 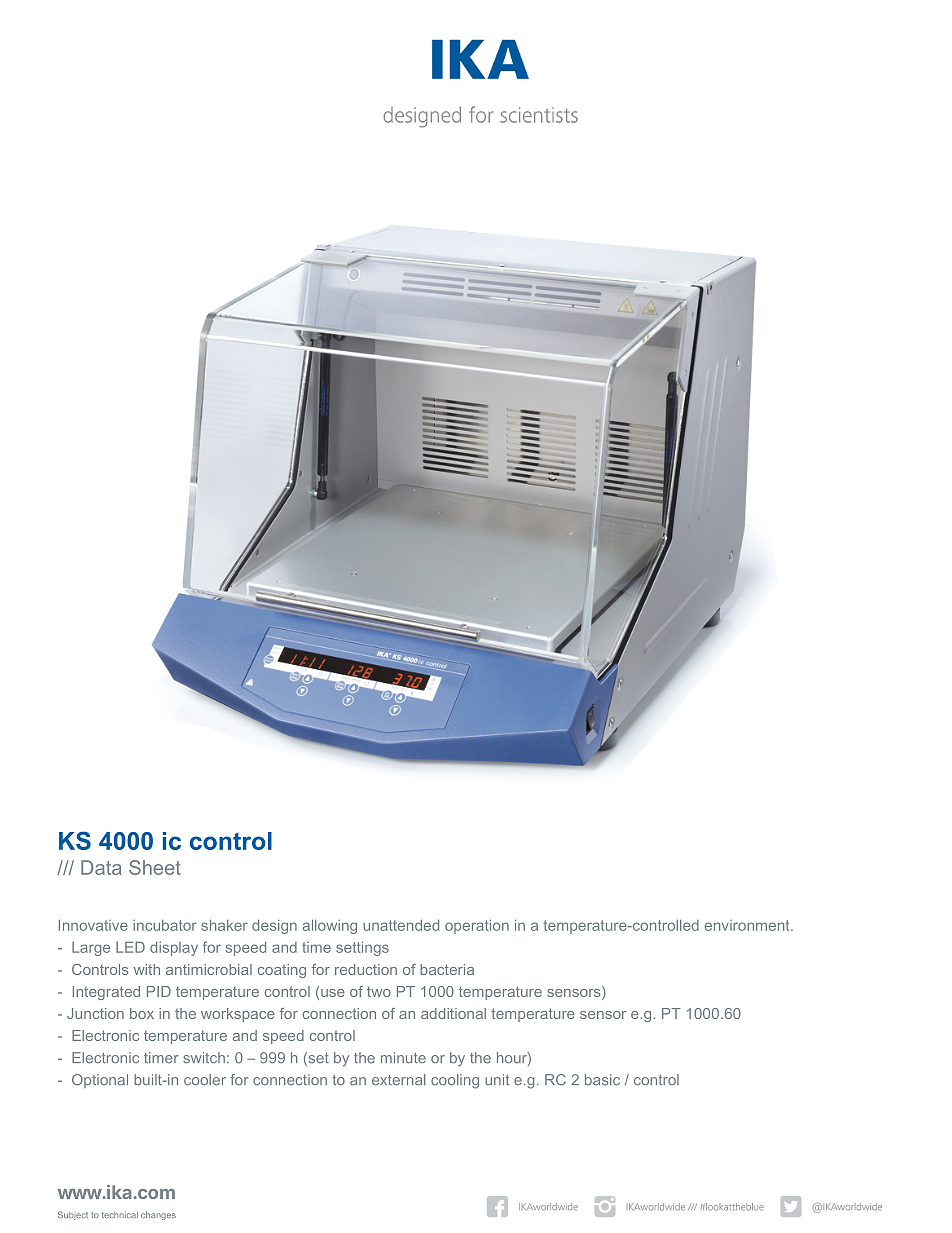 I want to click on basic, so click(x=602, y=1080).
